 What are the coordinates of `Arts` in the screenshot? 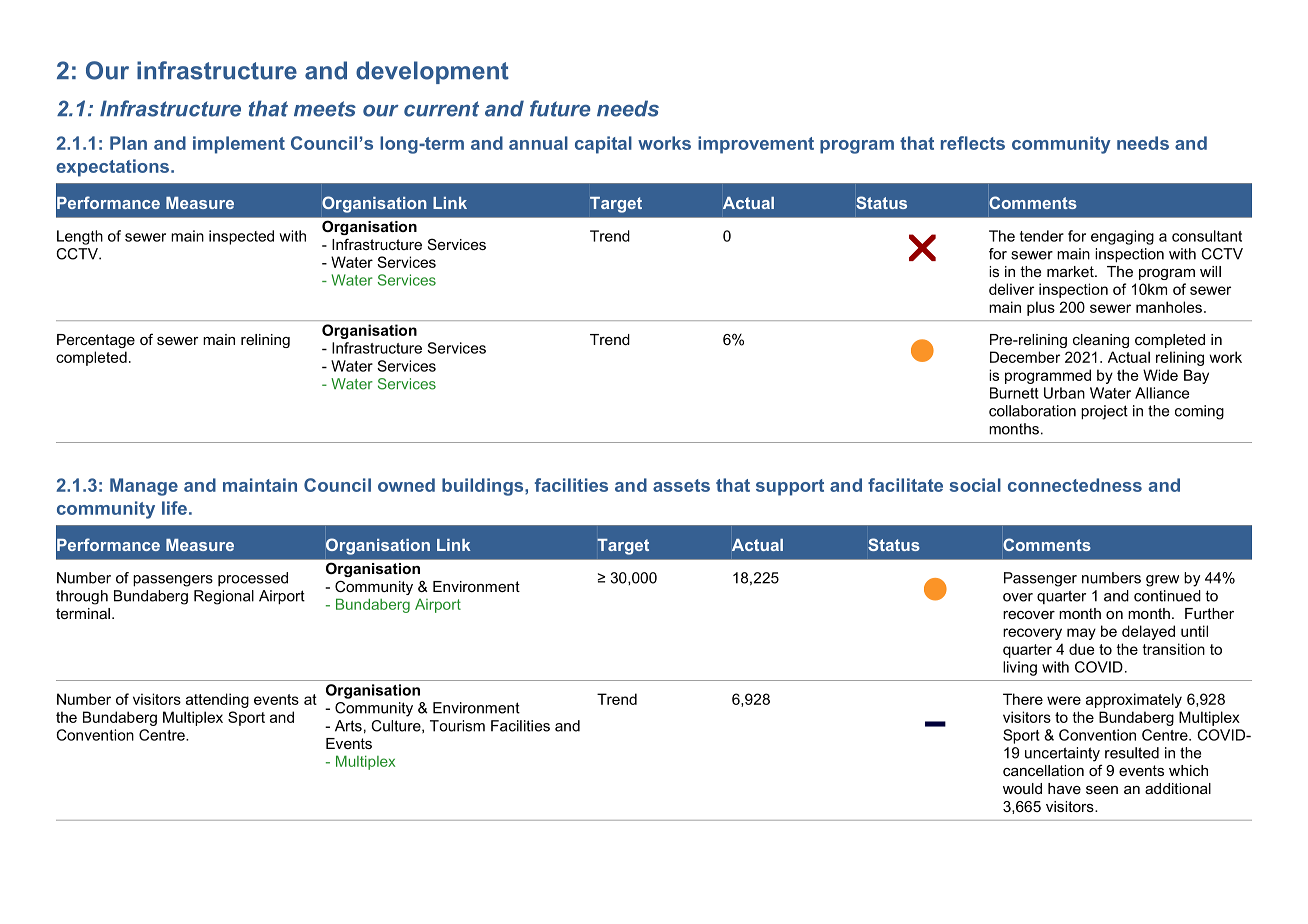 It's located at (348, 726).
